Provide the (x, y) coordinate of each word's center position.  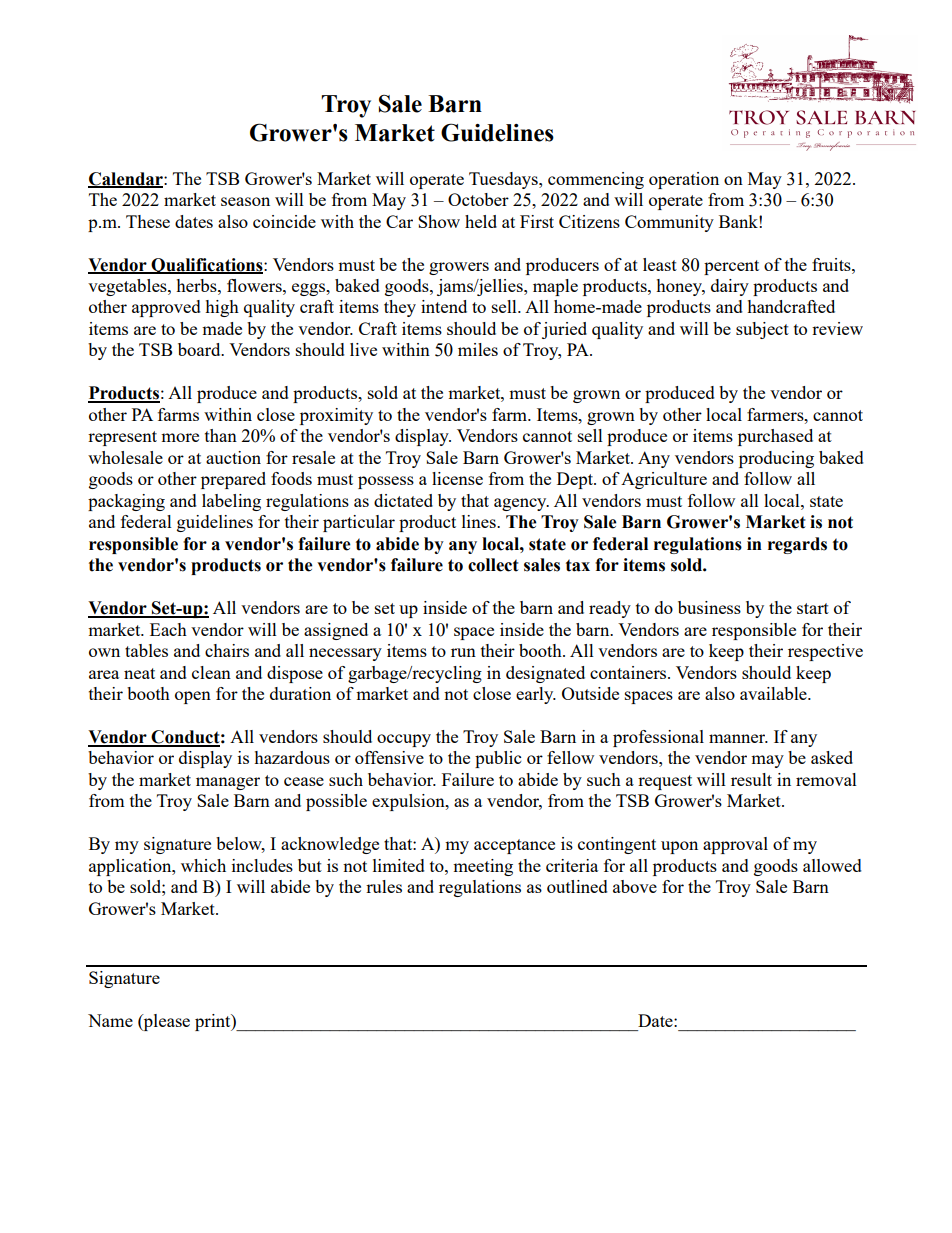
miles (478, 349)
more (180, 437)
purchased (775, 437)
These (148, 221)
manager (228, 783)
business (709, 607)
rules (384, 886)
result (751, 779)
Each (168, 629)
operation (684, 180)
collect (493, 565)
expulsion (409, 802)
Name (110, 1020)
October (478, 199)
